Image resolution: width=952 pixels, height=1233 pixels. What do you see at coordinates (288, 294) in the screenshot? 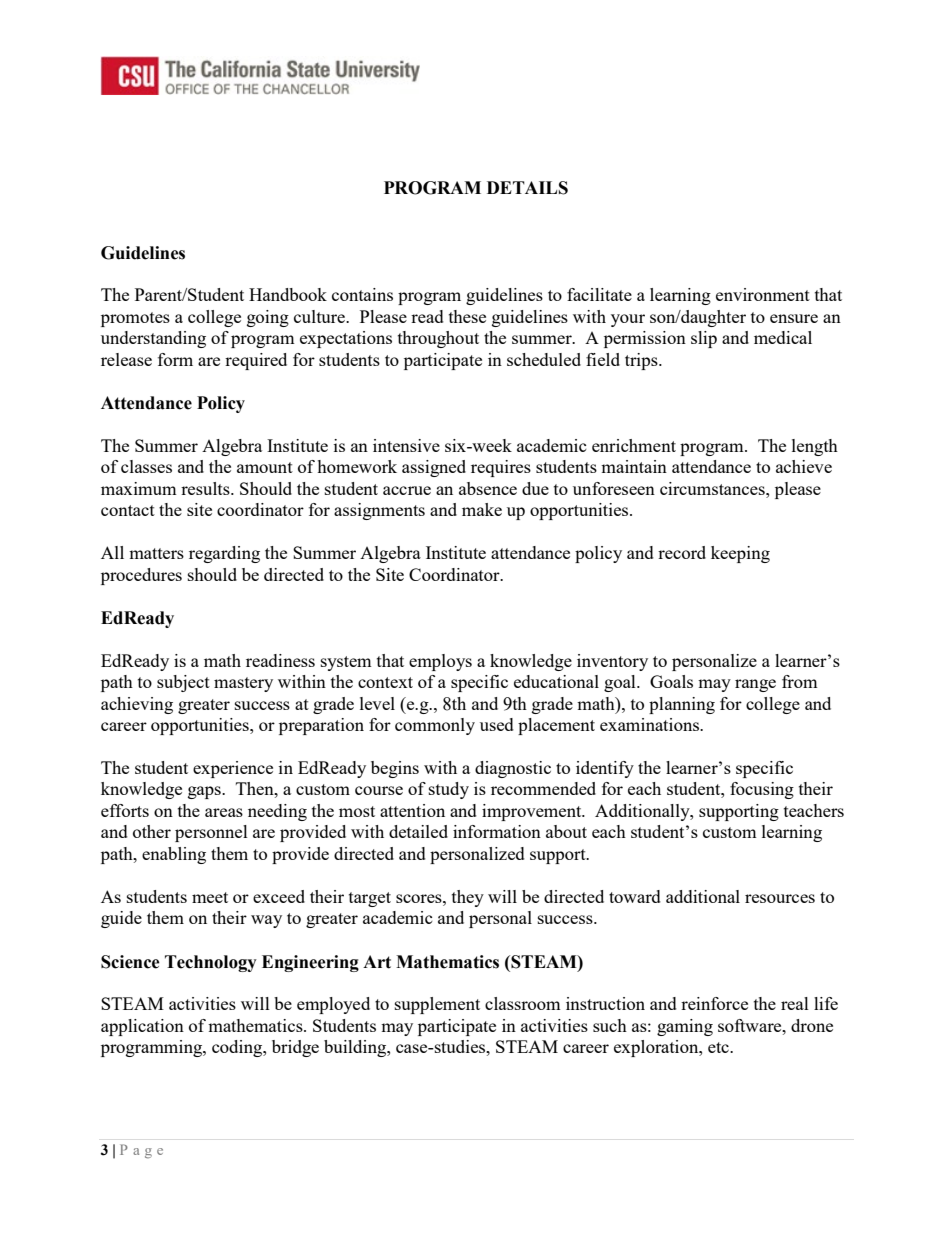
I see `Handbook` at bounding box center [288, 294].
